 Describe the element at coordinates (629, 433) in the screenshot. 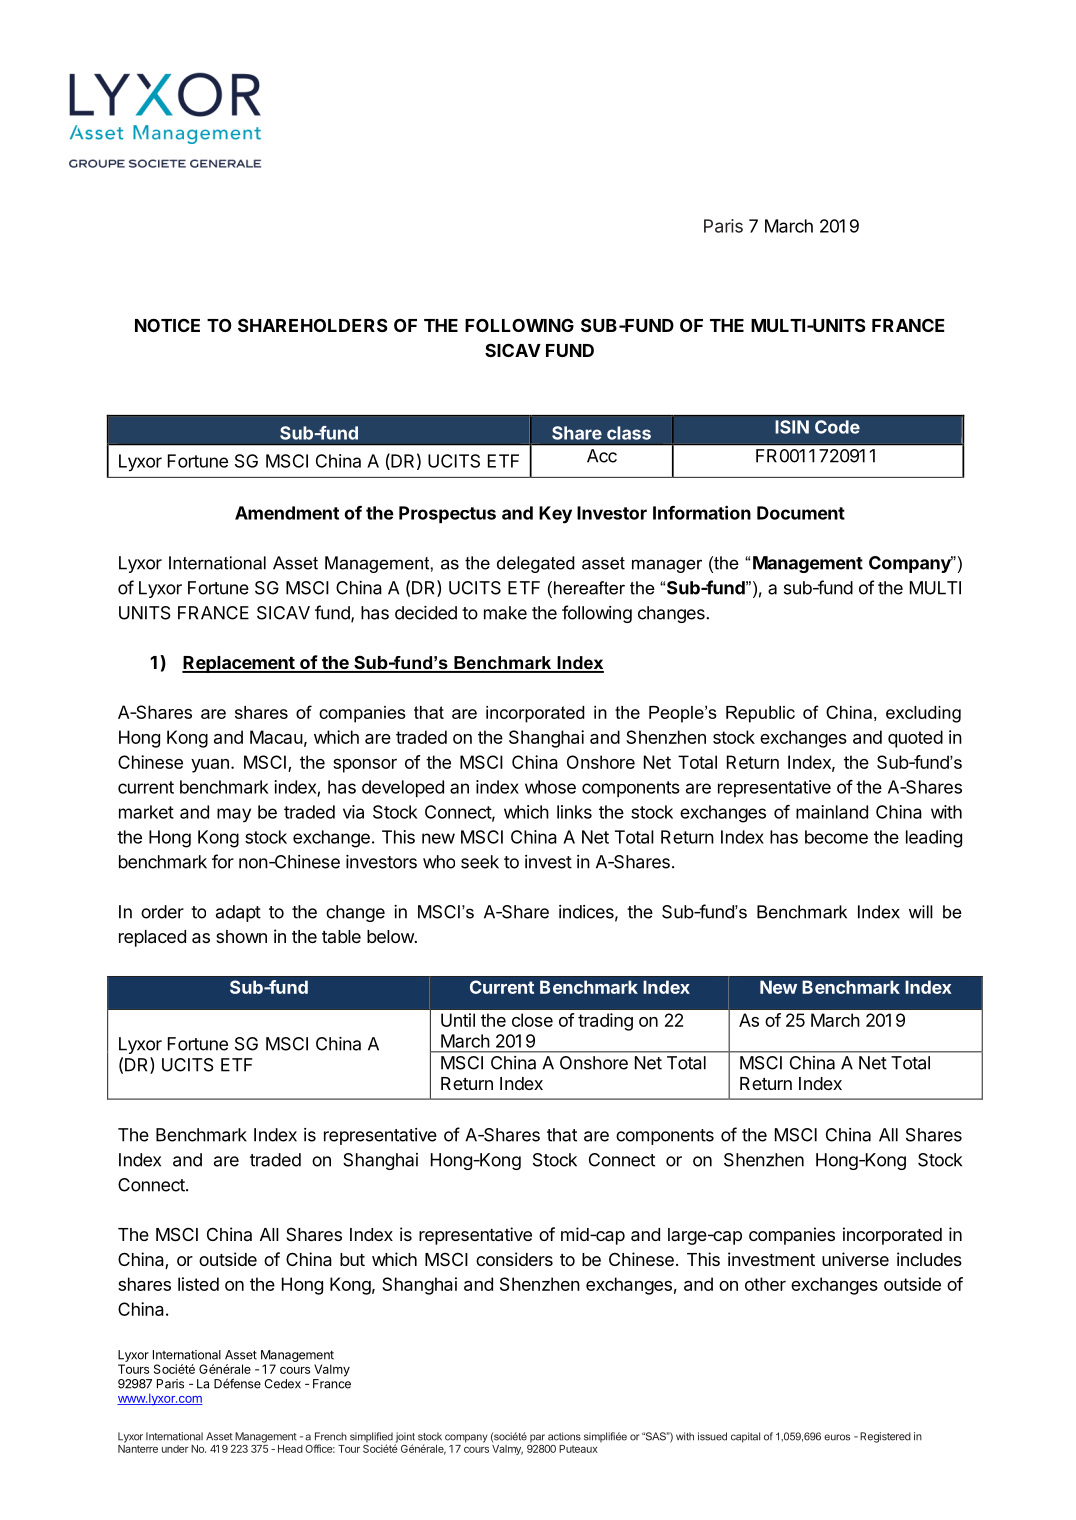

I see `class` at that location.
